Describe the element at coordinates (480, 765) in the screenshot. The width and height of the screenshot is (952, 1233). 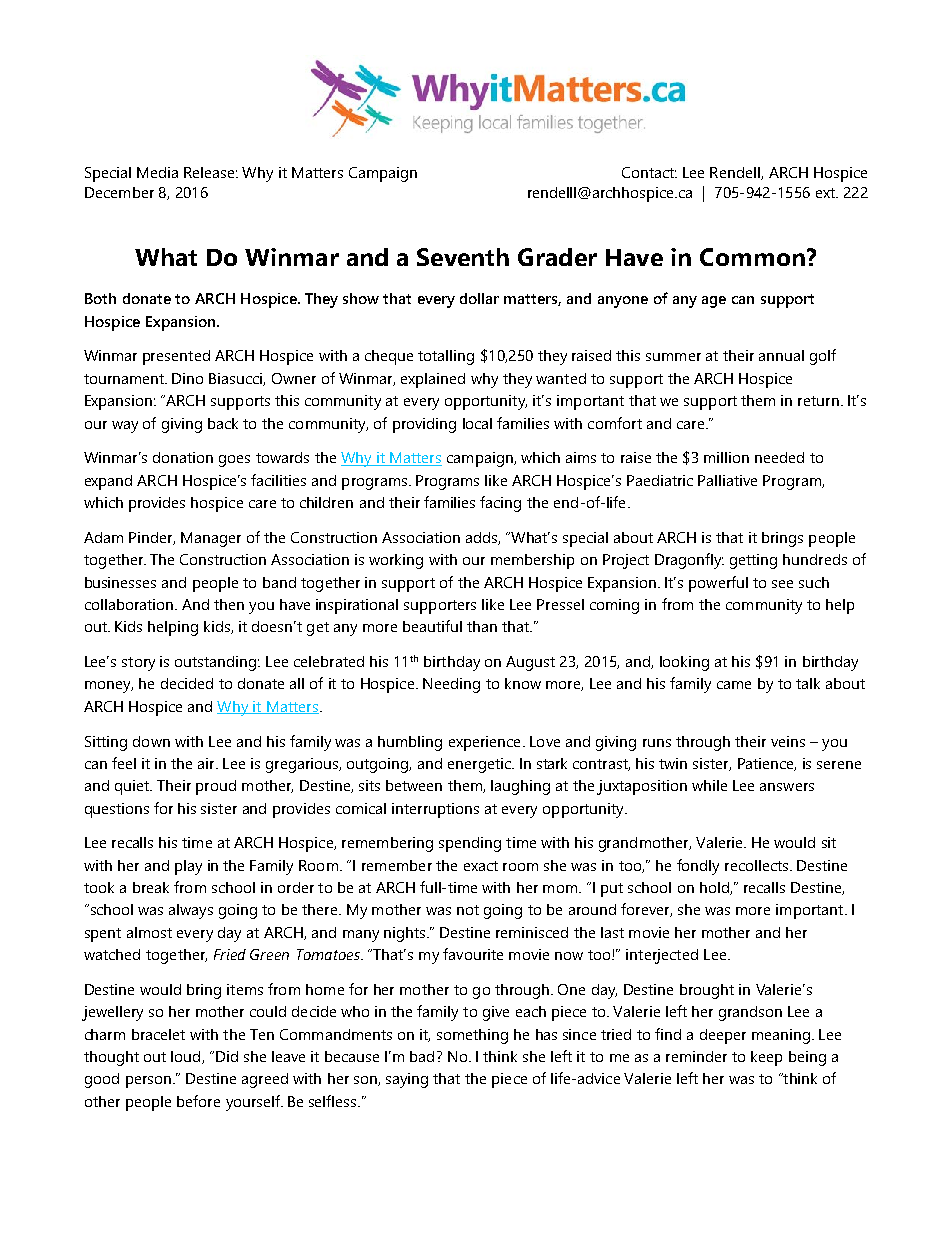
I see `energetic` at that location.
